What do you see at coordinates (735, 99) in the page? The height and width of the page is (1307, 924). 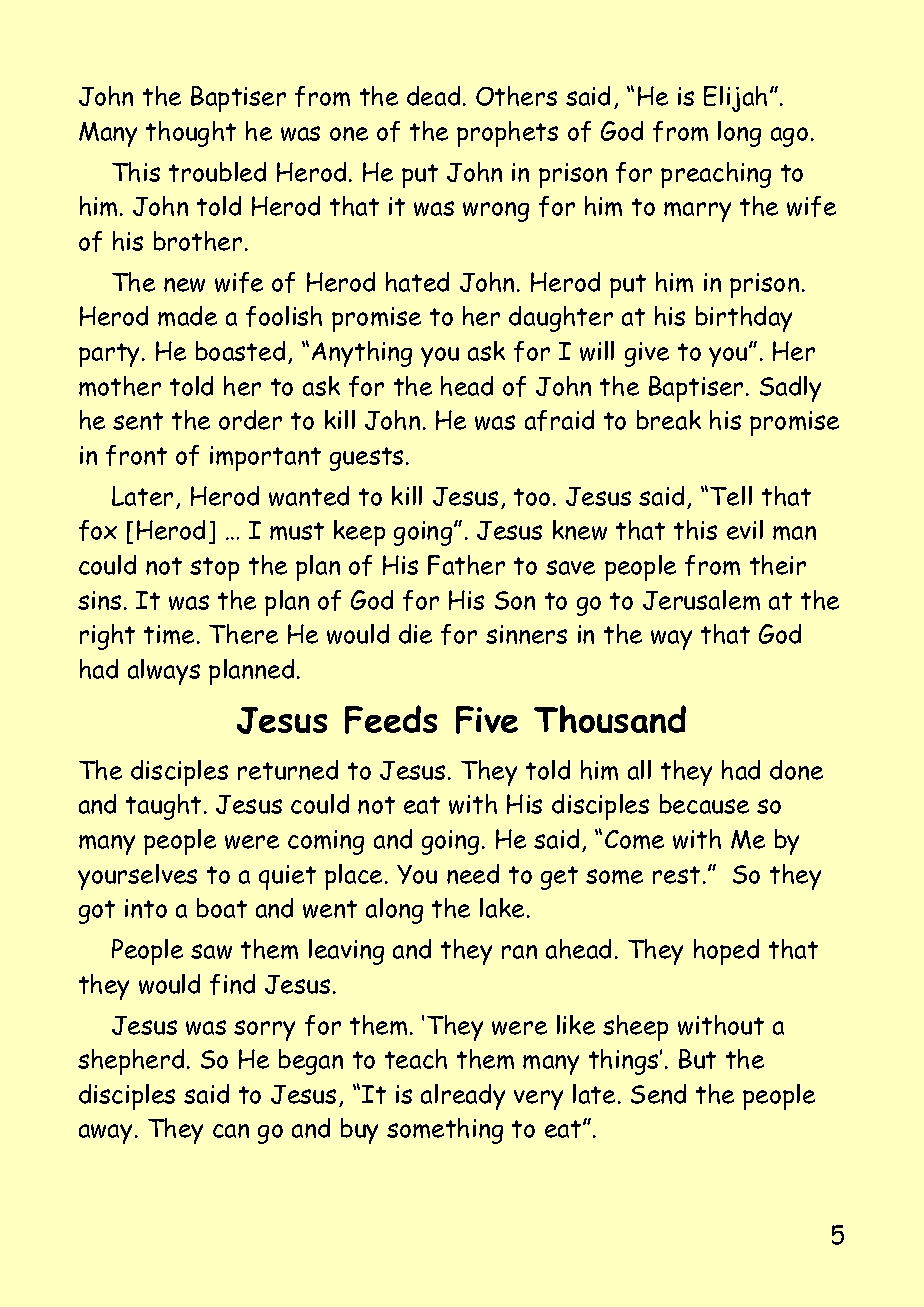 I see `Elijah` at bounding box center [735, 99].
